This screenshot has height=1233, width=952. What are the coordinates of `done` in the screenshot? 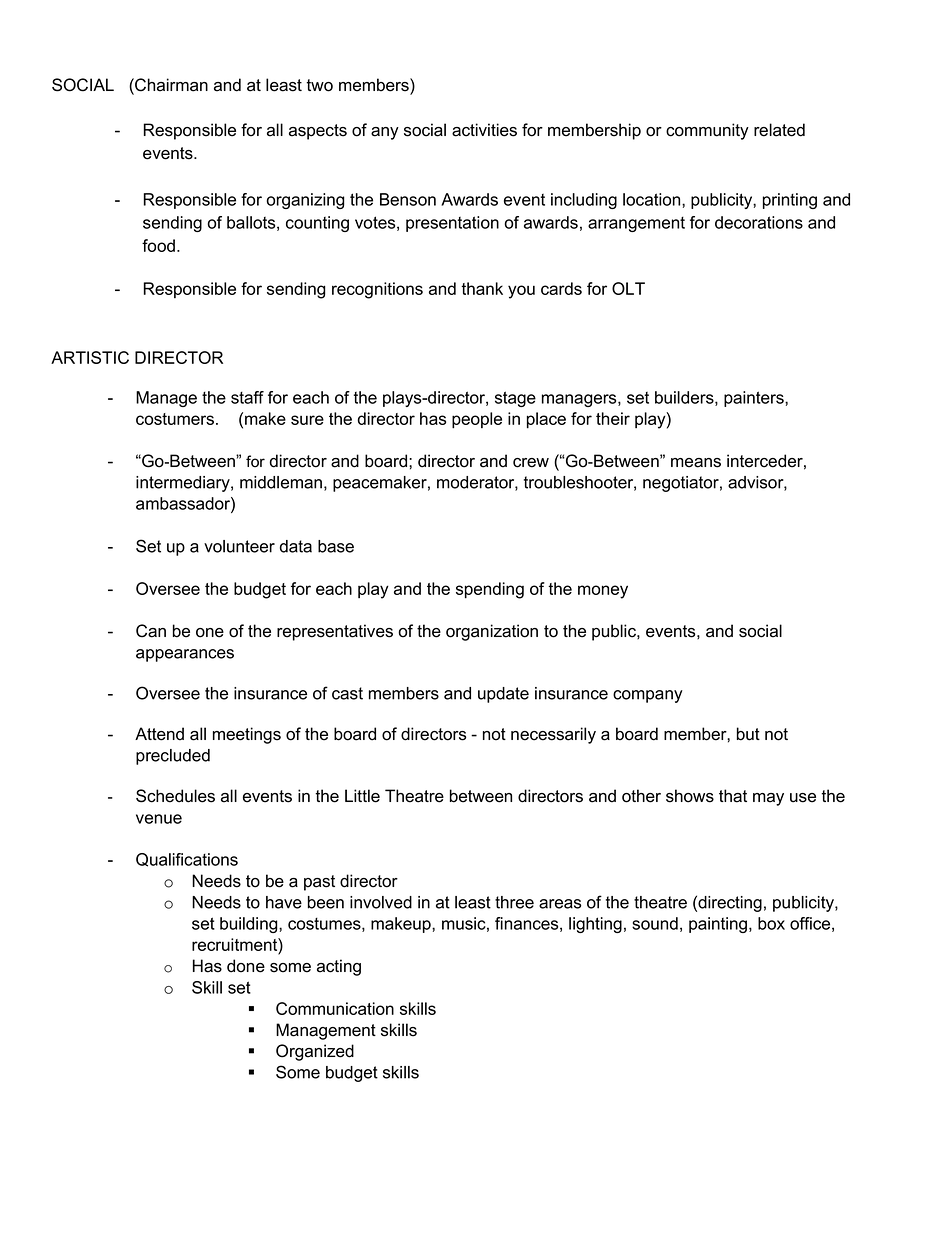 It's located at (246, 966).
